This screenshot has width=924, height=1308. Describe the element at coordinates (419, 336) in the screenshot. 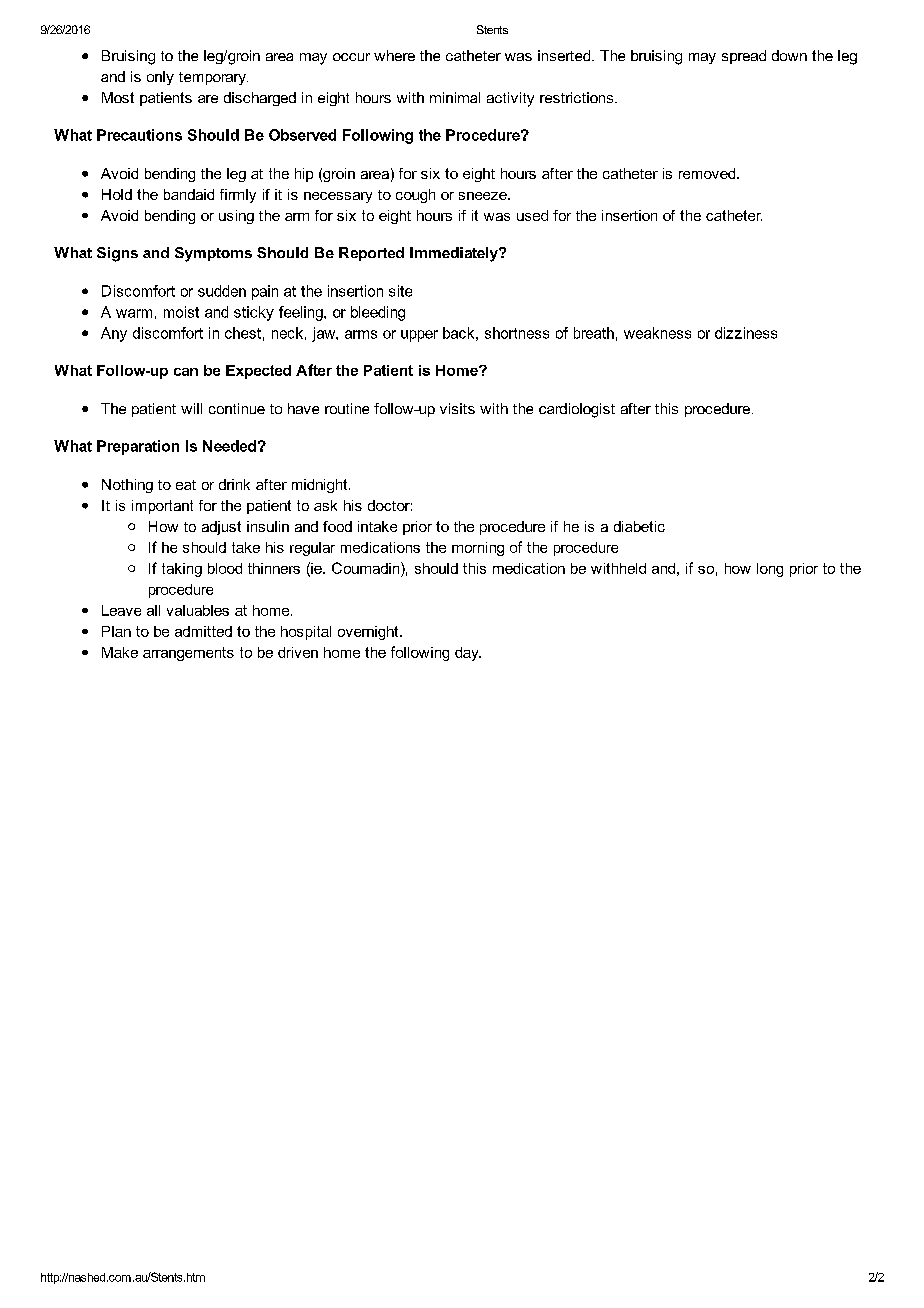

I see `upper` at that location.
